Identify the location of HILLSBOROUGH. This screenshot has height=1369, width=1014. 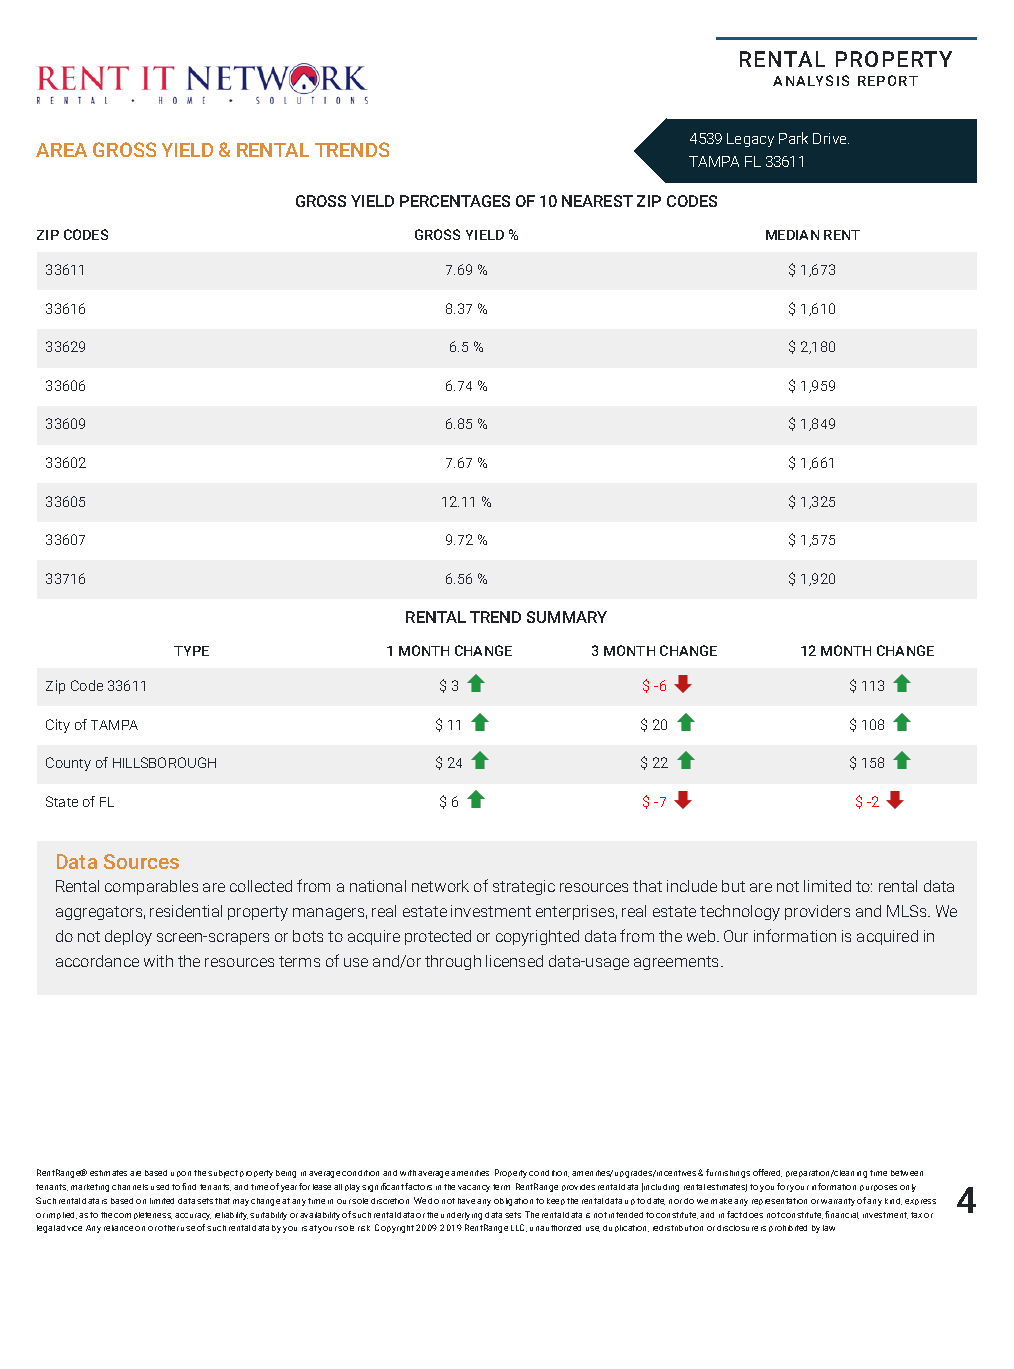
(164, 762).
